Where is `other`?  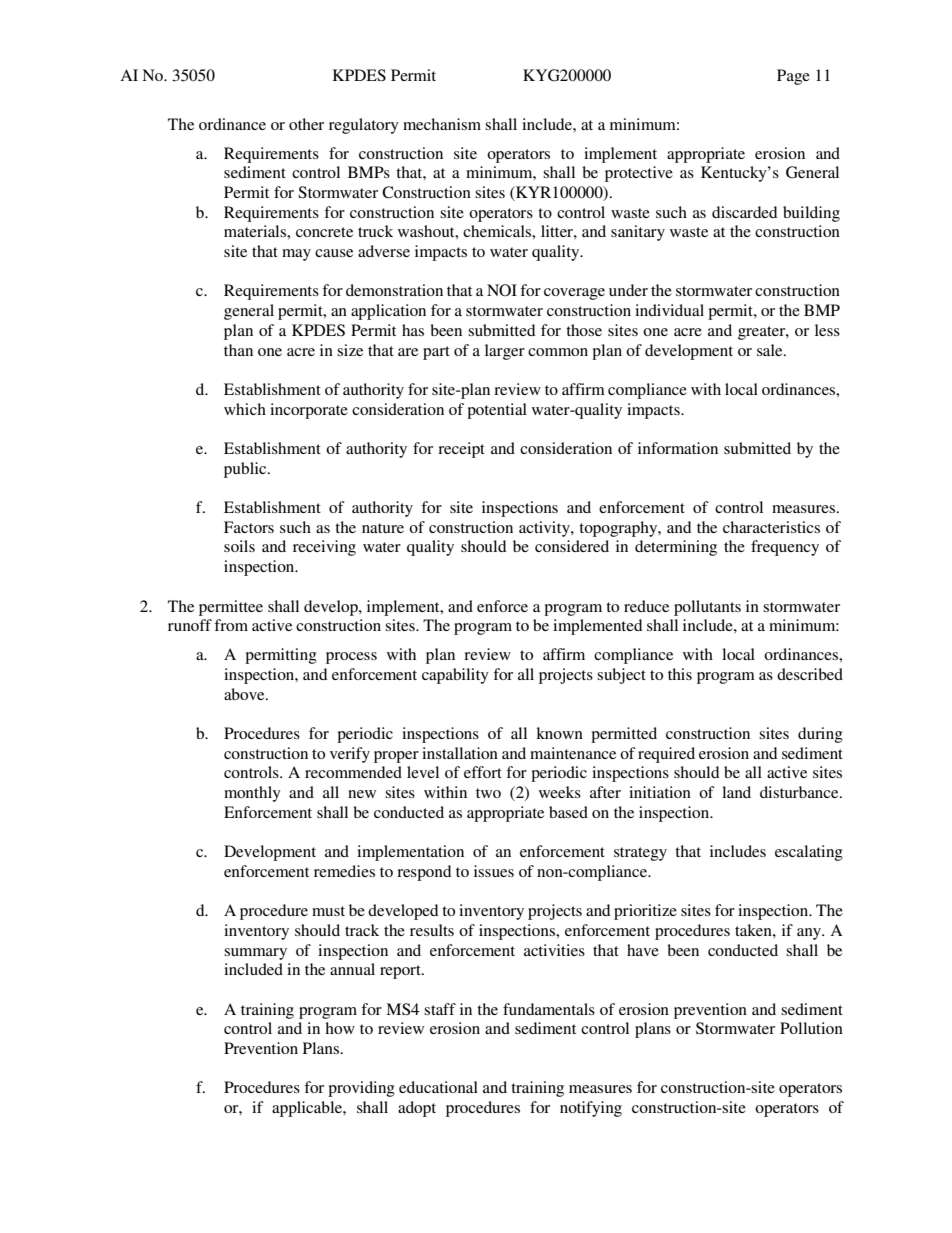
other is located at coordinates (306, 124).
